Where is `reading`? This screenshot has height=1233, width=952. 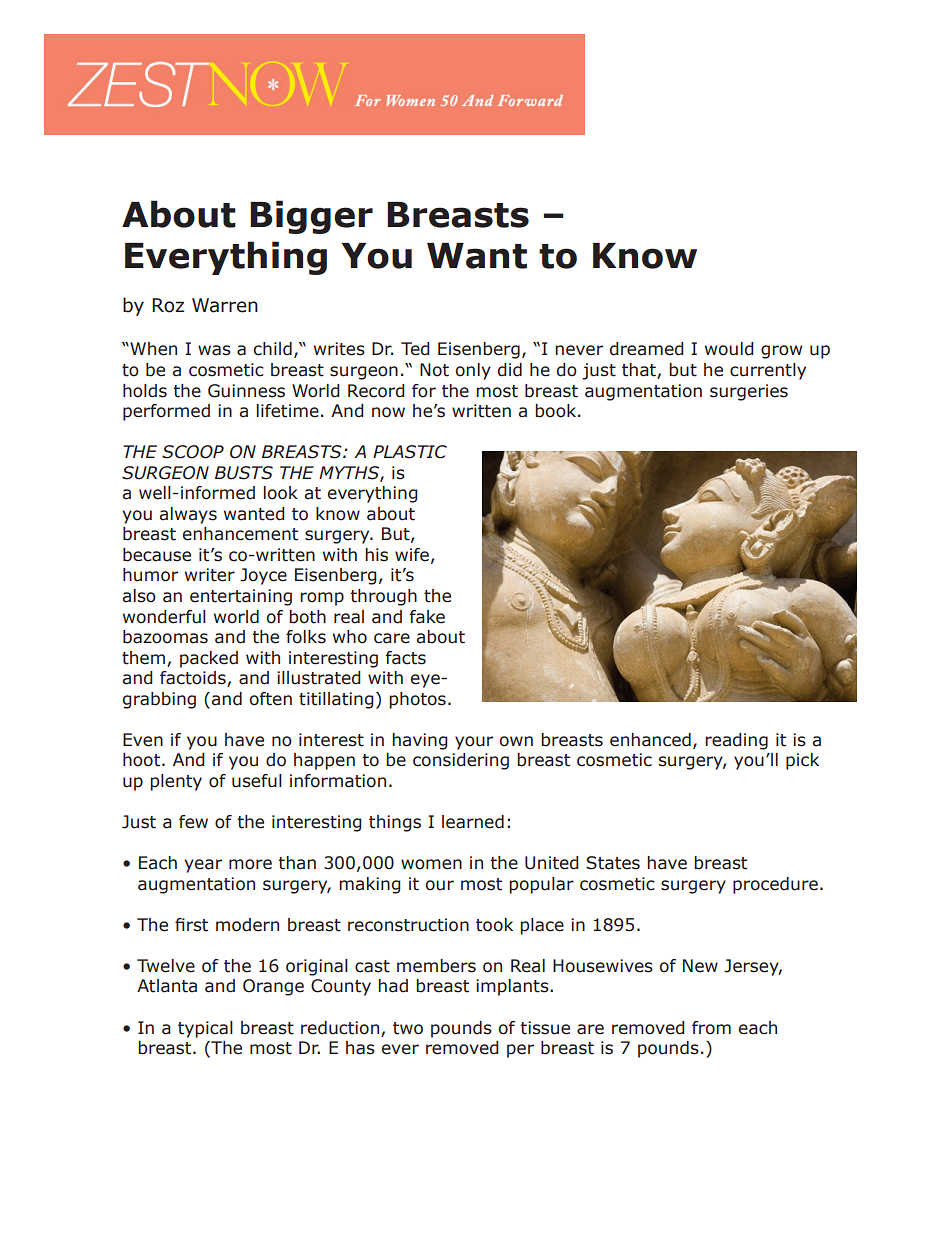
reading is located at coordinates (736, 741).
